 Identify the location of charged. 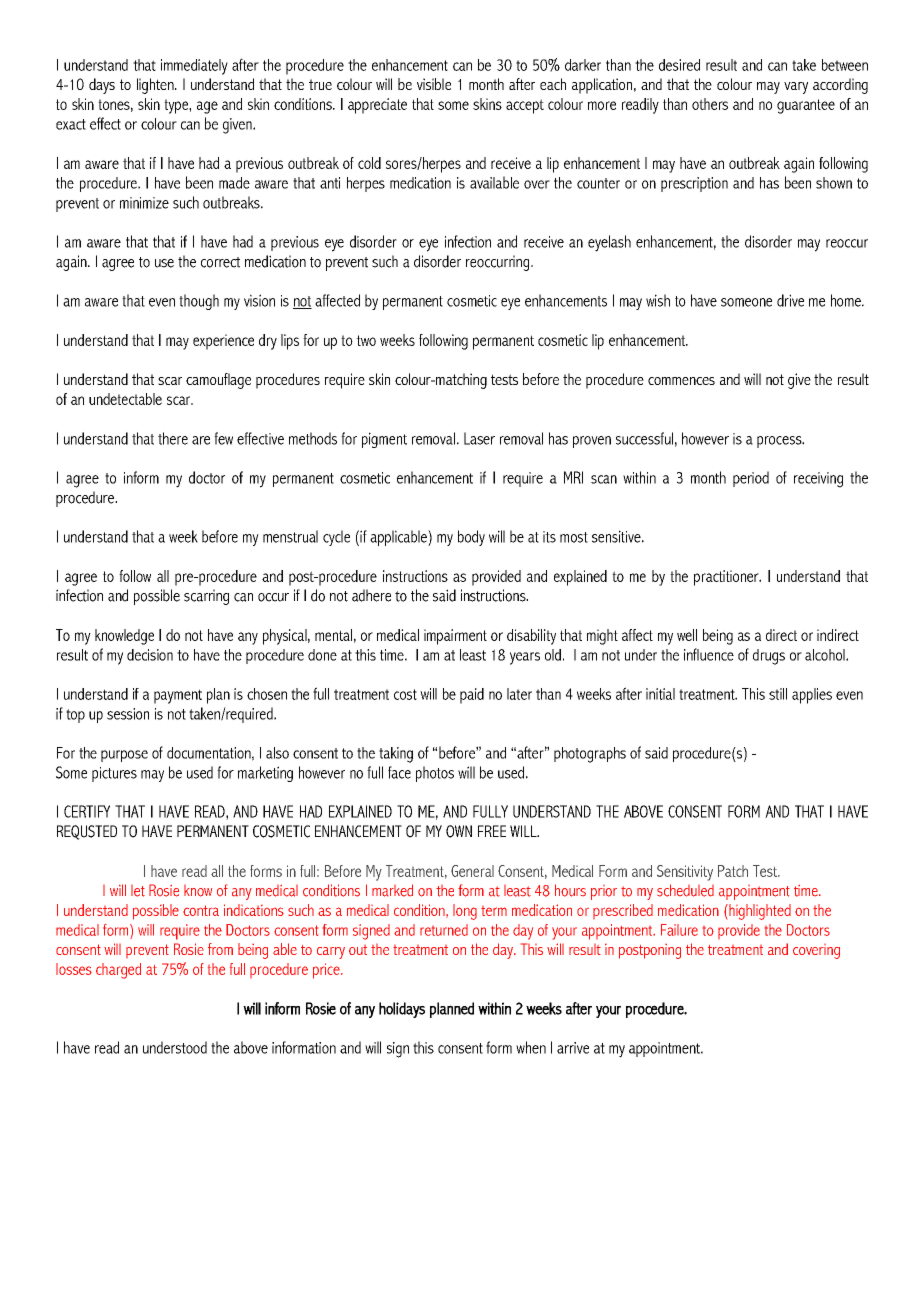
(118, 971).
